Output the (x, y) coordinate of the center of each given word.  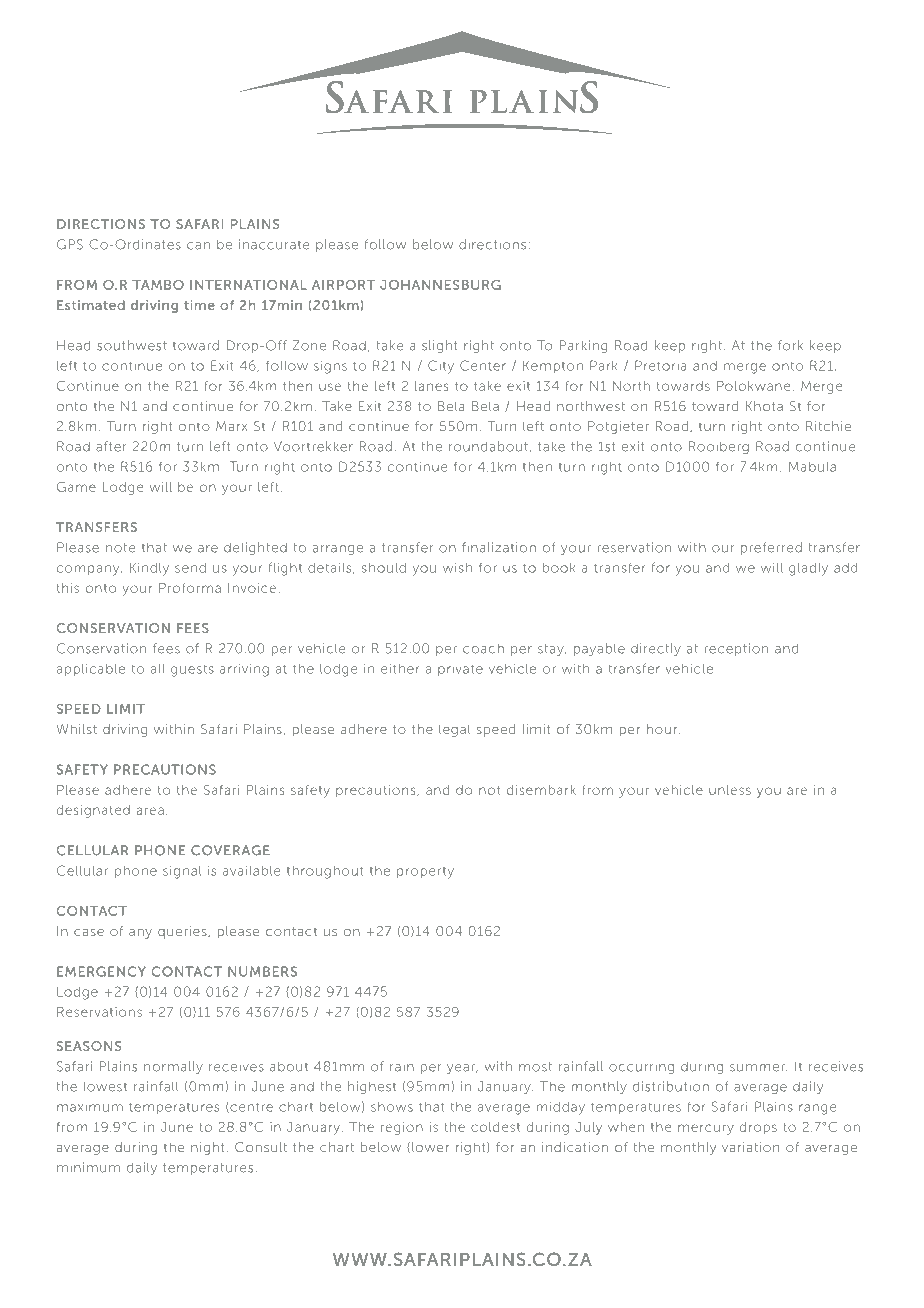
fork (790, 345)
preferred (771, 548)
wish (457, 568)
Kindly (149, 569)
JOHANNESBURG (440, 284)
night (208, 1148)
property (425, 873)
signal (182, 872)
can (198, 246)
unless (730, 790)
